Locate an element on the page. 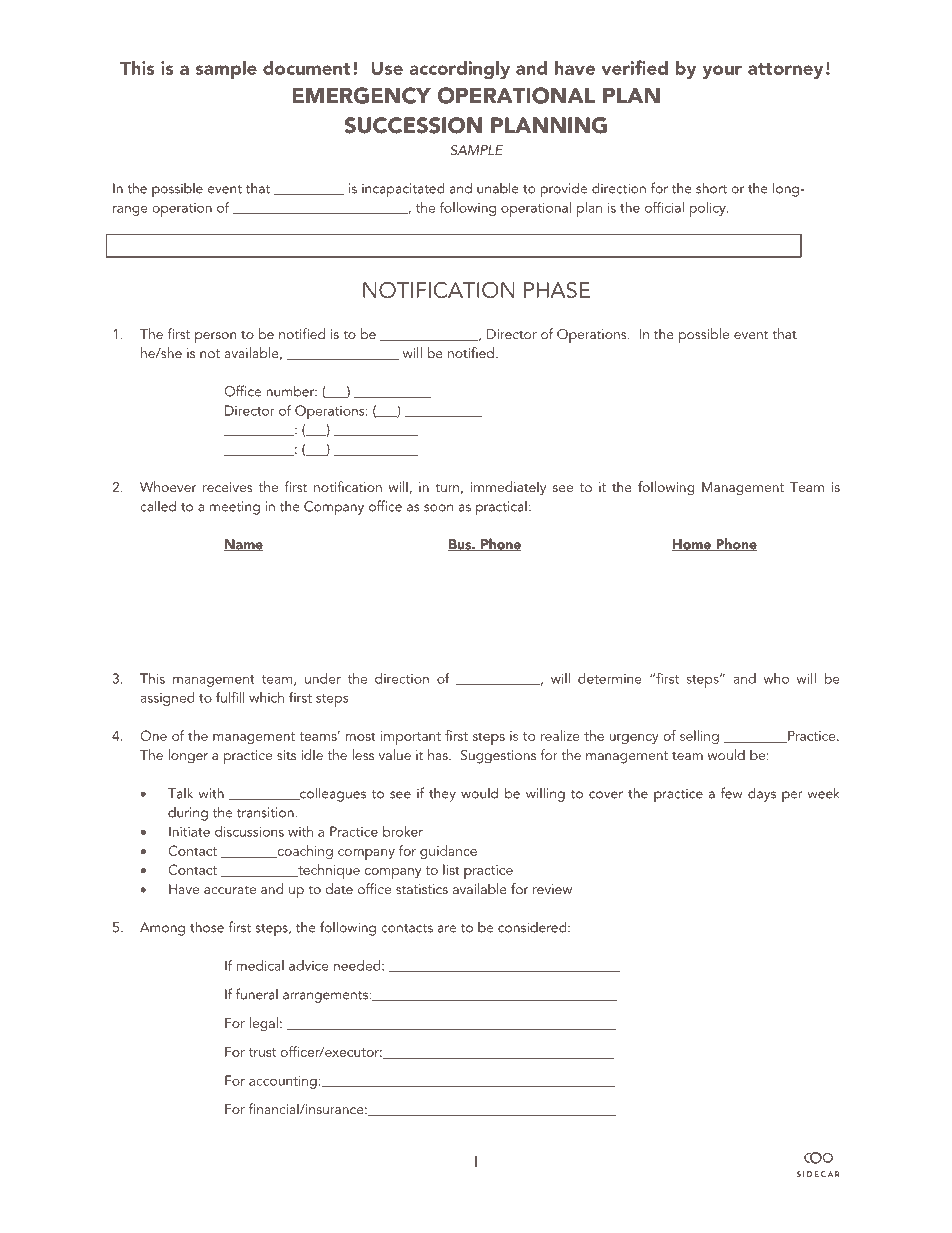 Image resolution: width=952 pixels, height=1233 pixels. your is located at coordinates (722, 72).
